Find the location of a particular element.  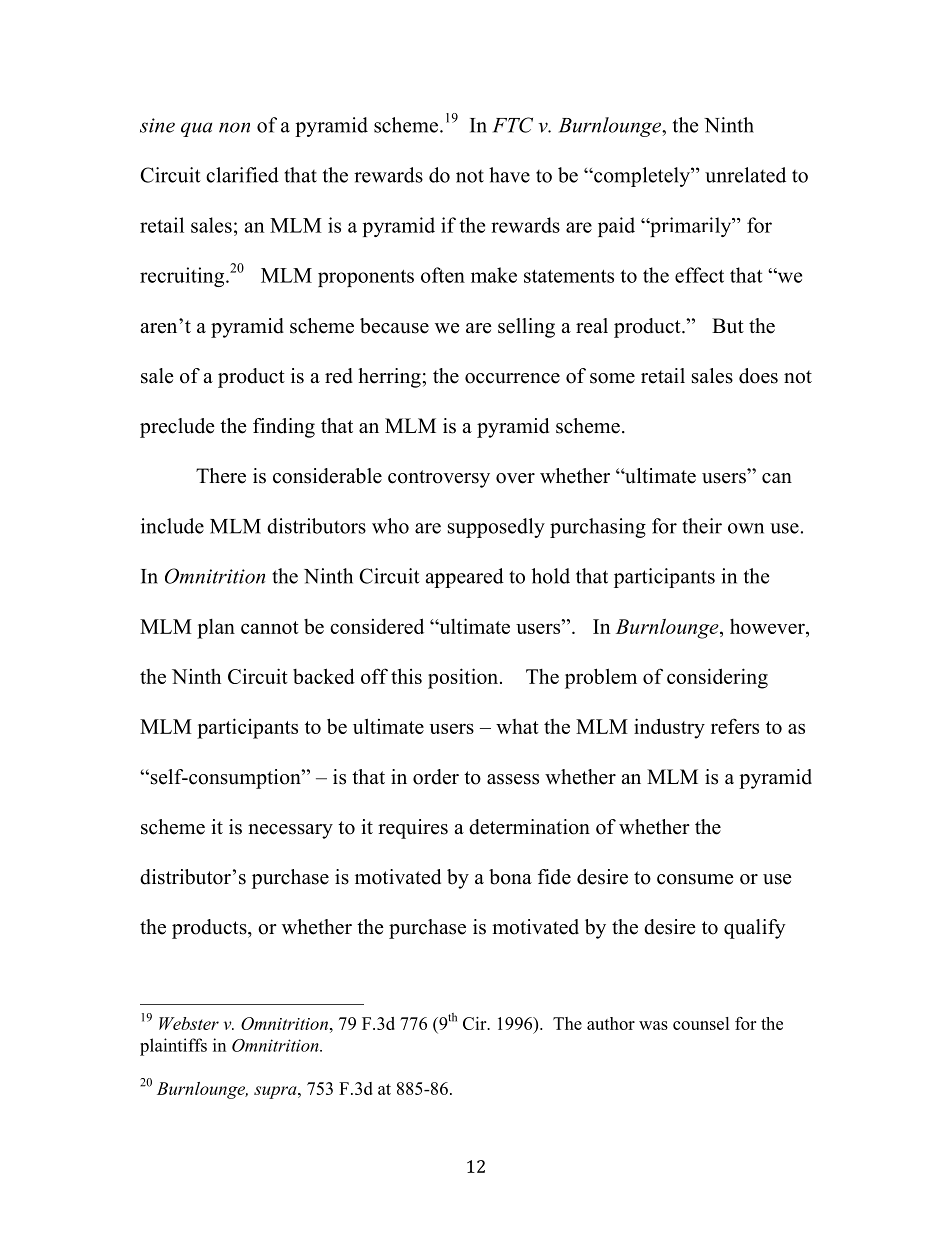

clarified is located at coordinates (242, 175).
